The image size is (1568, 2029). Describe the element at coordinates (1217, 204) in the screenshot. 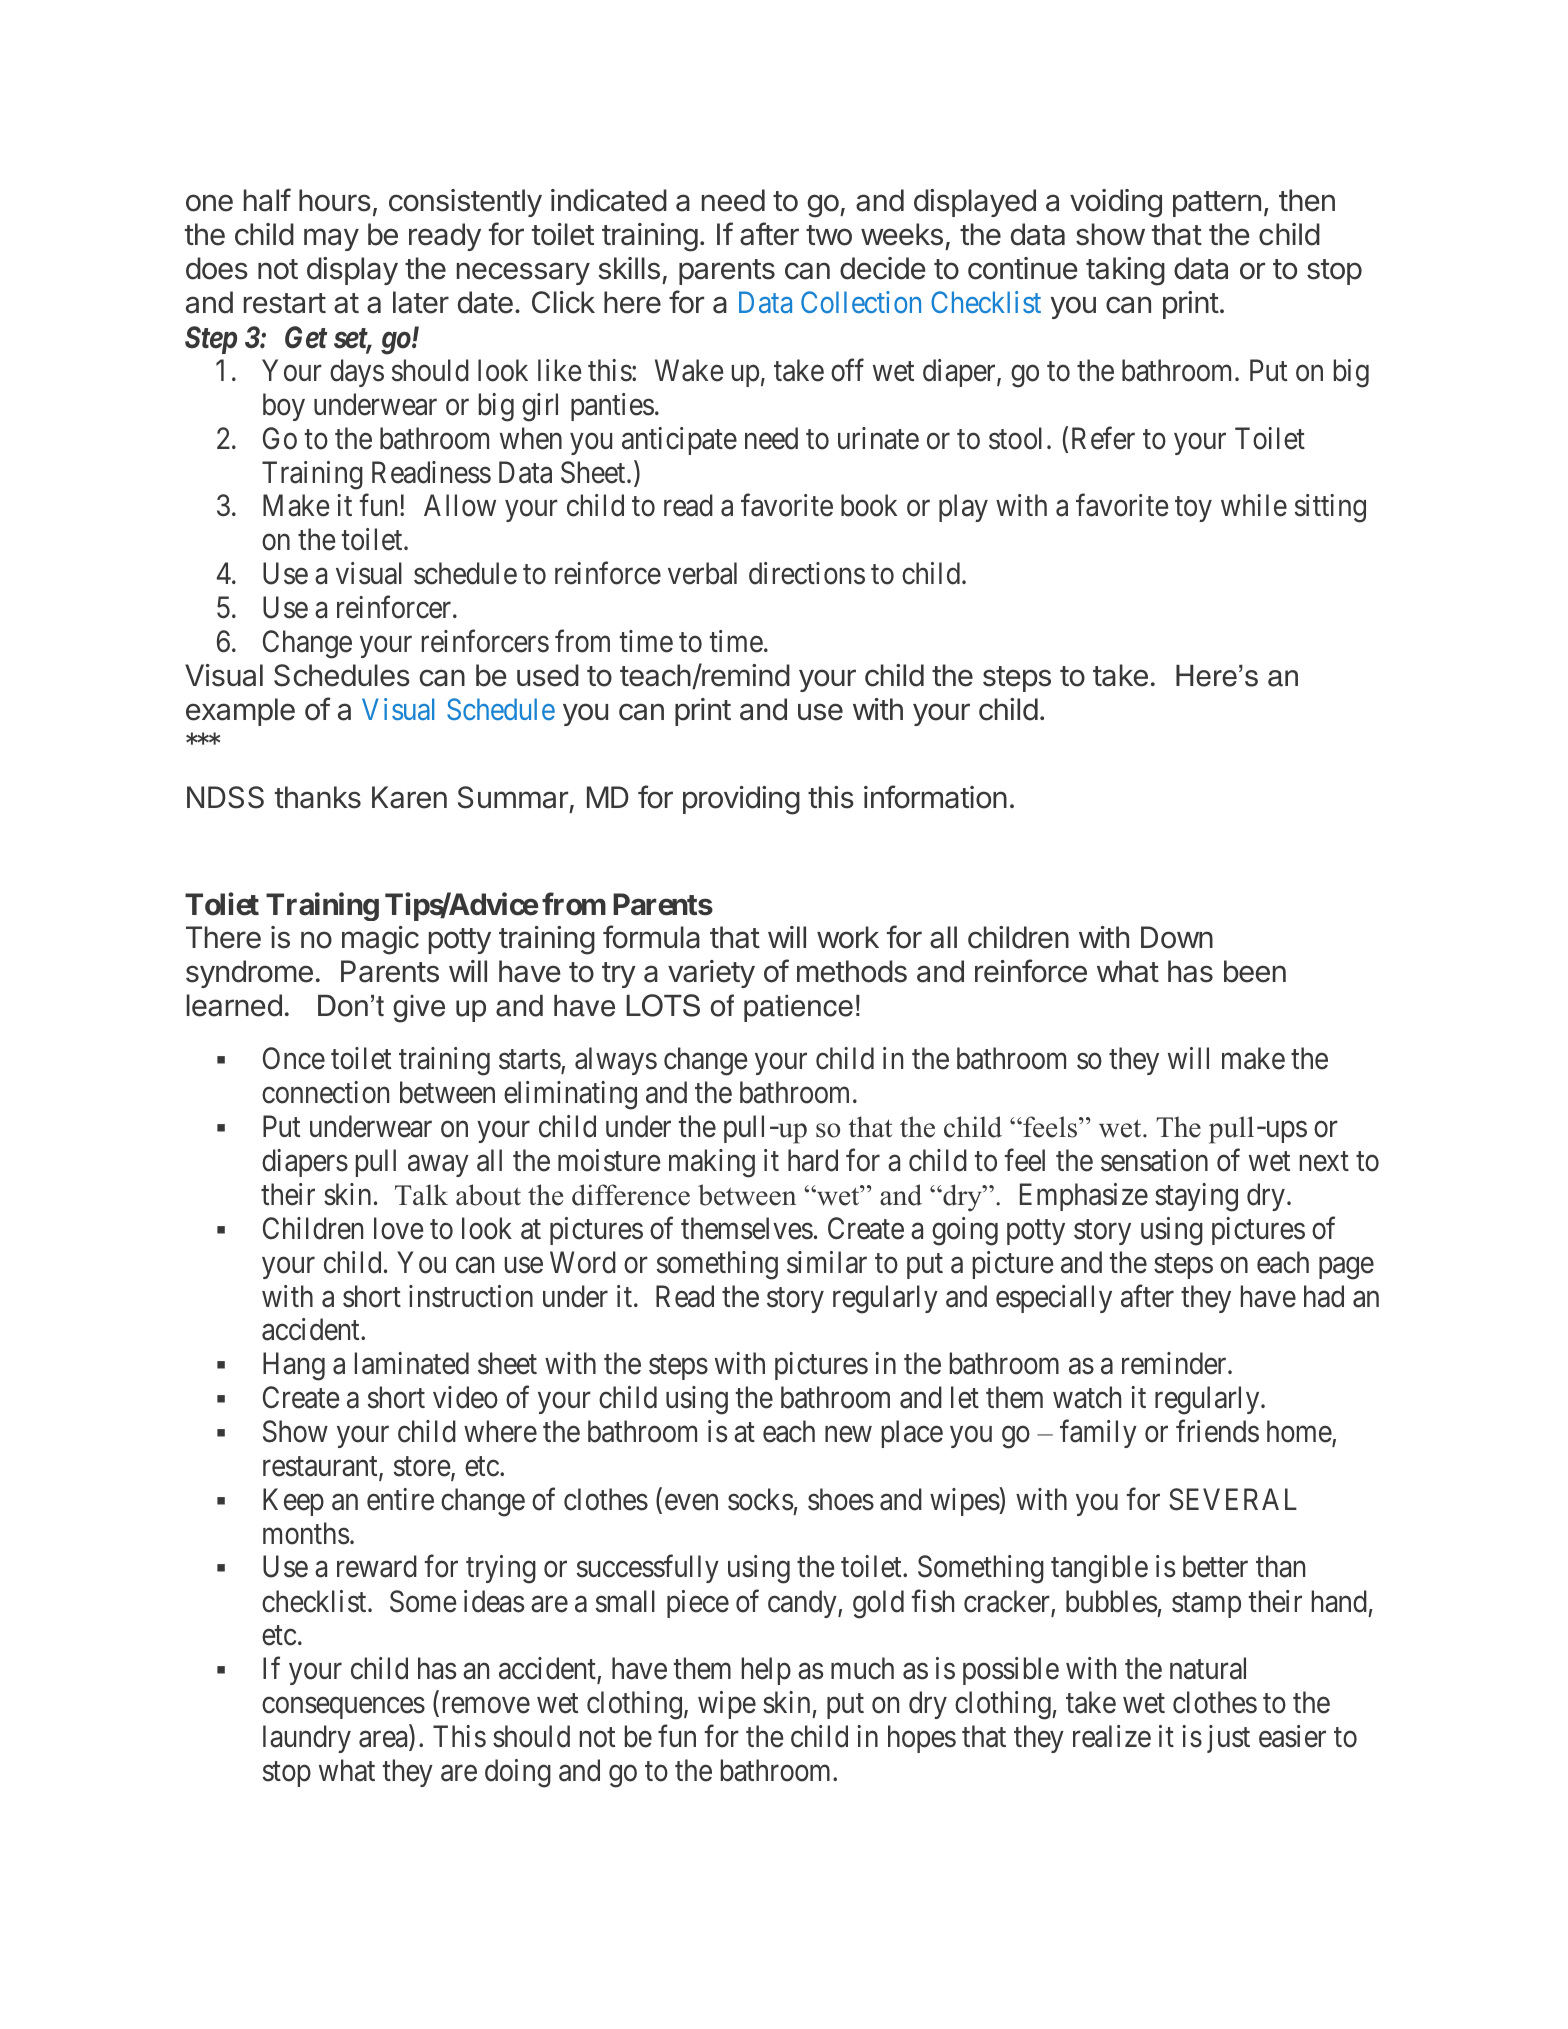

I see `pattern` at that location.
